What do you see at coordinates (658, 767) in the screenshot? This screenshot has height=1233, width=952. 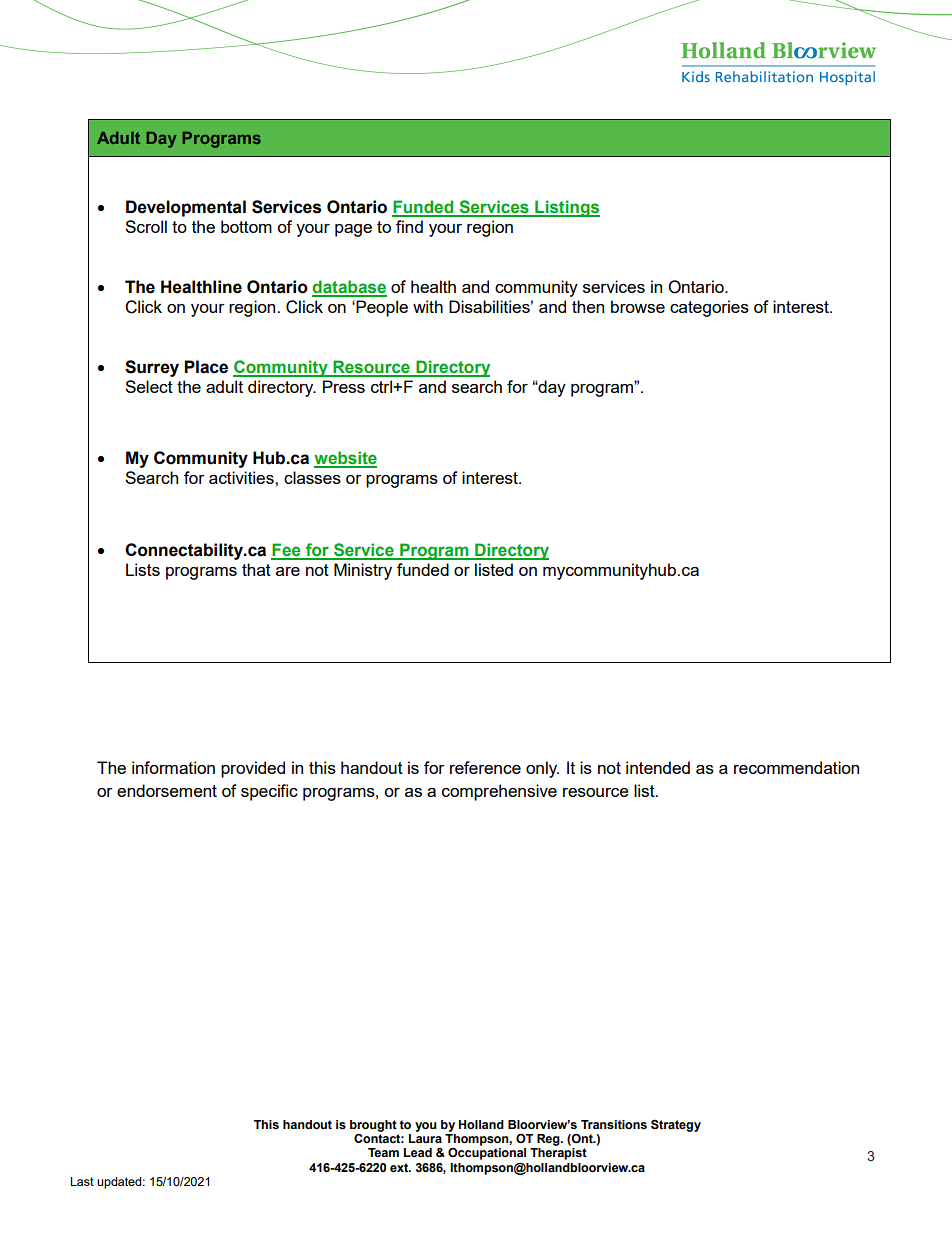 I see `intended` at bounding box center [658, 767].
